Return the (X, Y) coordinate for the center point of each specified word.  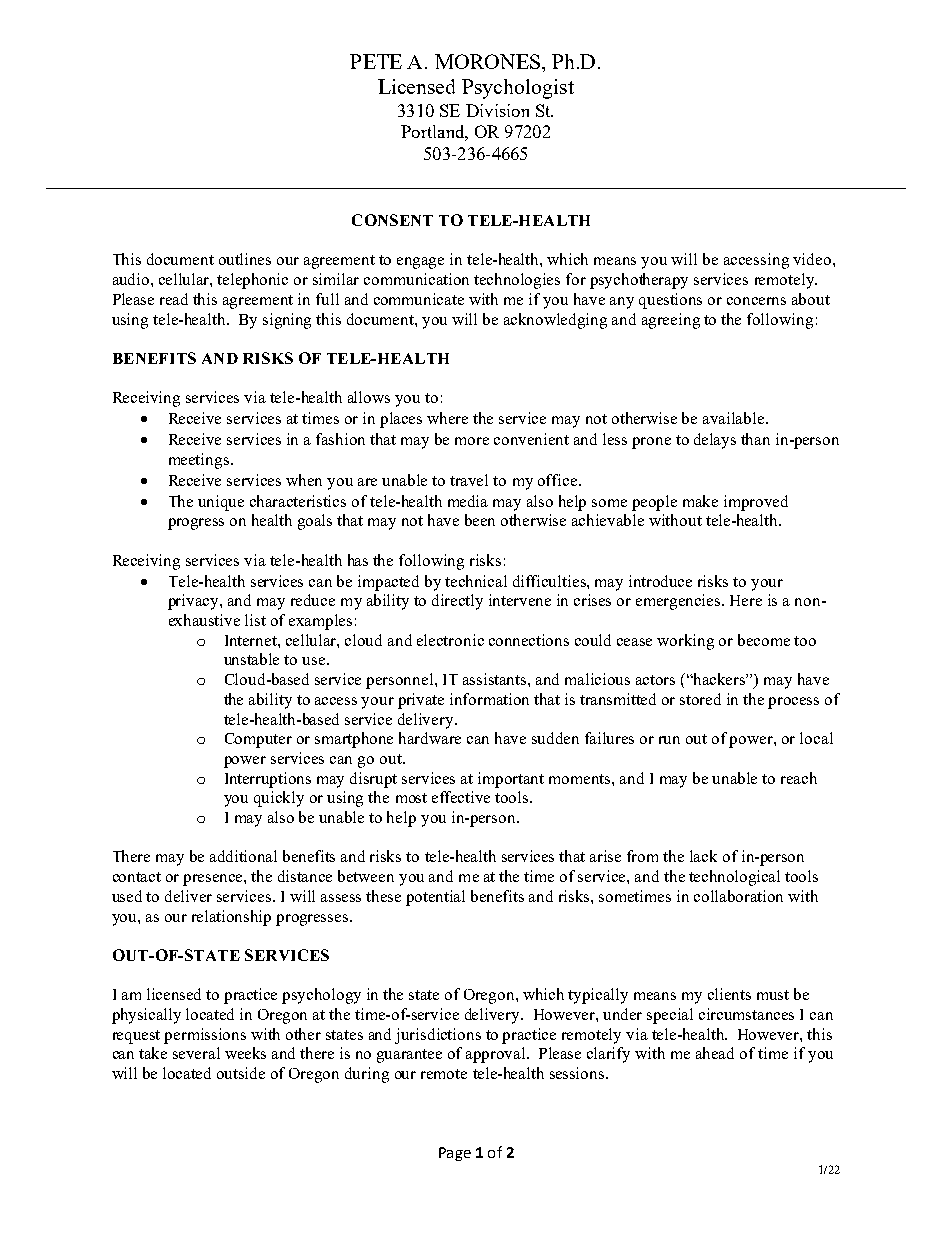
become (764, 640)
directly (457, 602)
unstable (251, 659)
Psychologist (518, 89)
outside (241, 1073)
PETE (376, 61)
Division (497, 110)
